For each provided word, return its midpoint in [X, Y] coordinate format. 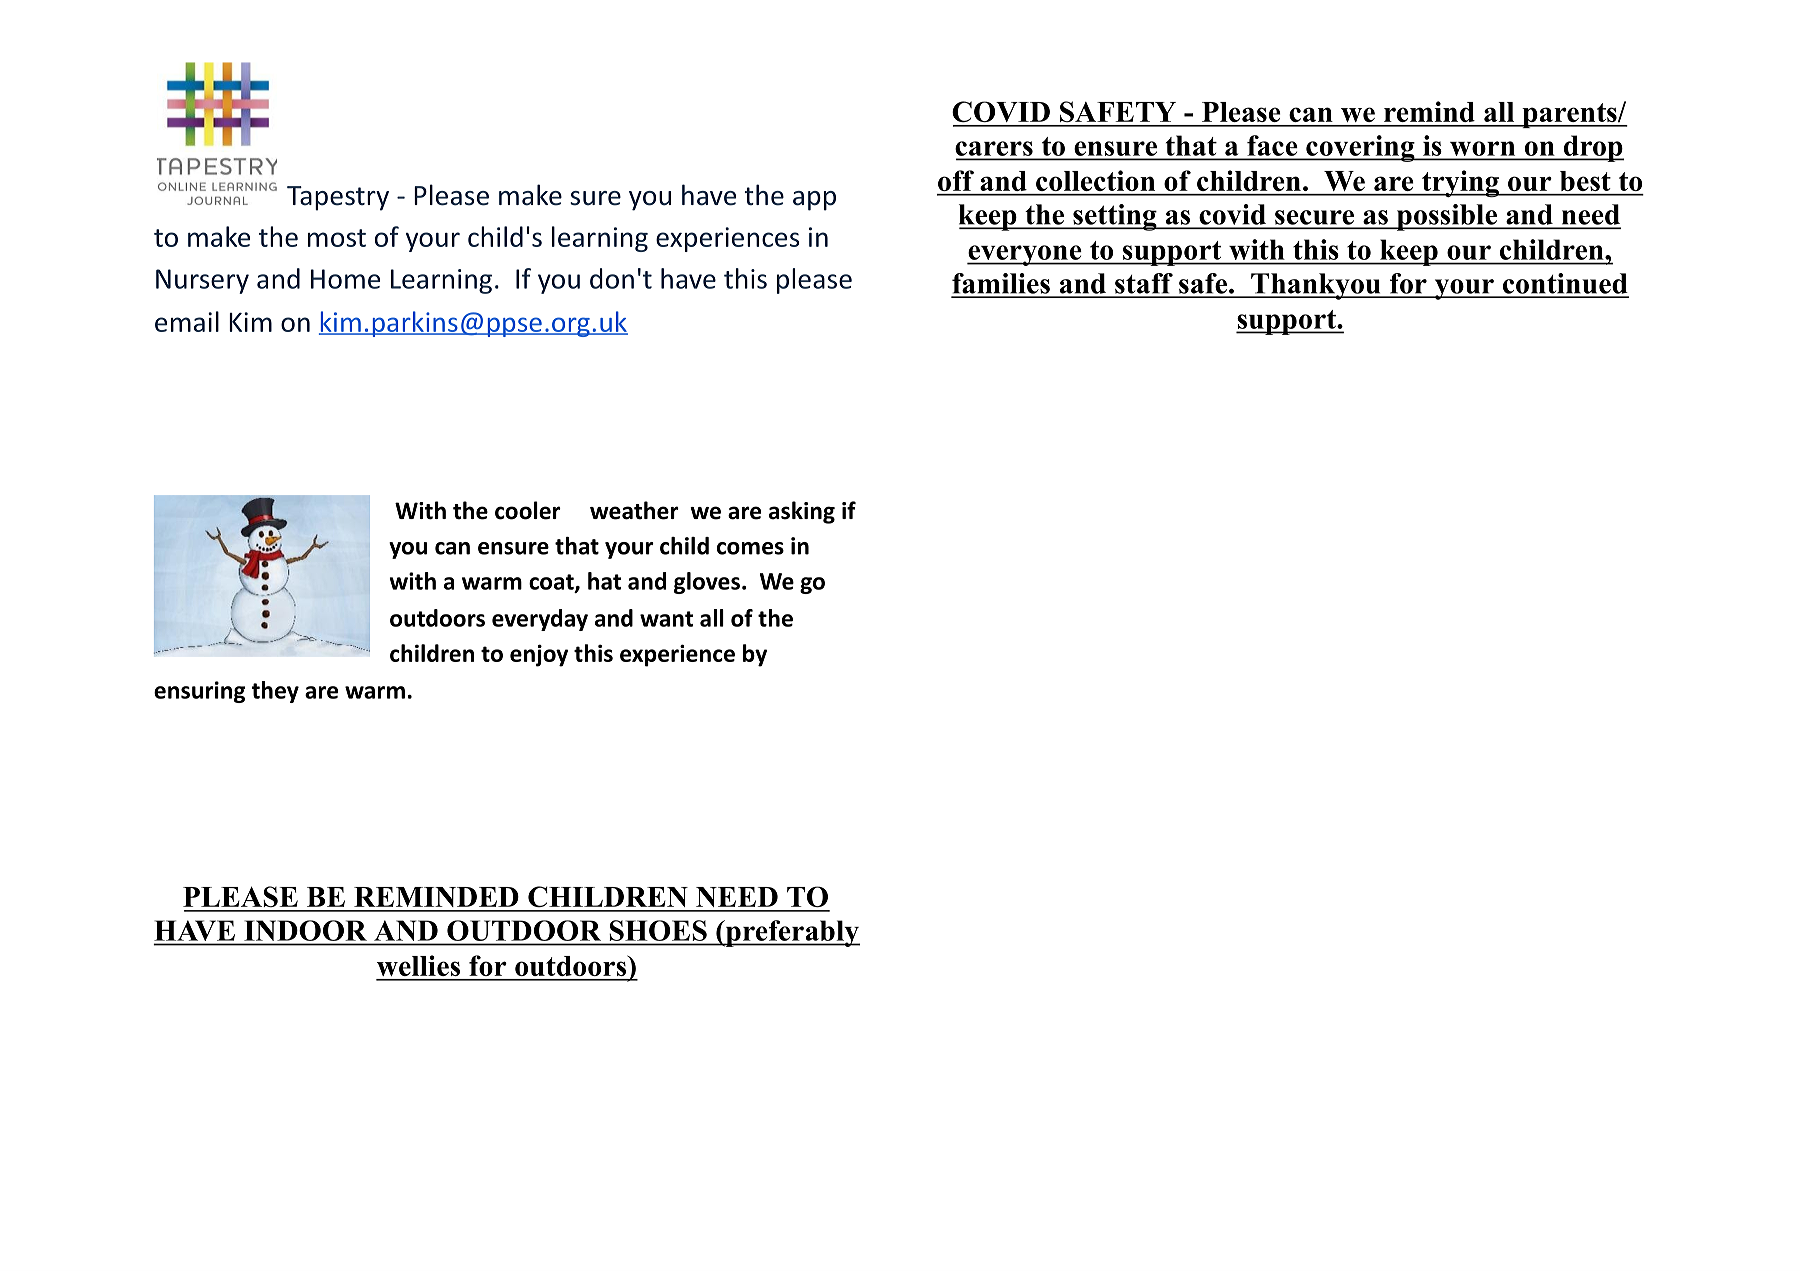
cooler [528, 510]
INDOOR [306, 930]
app [814, 201]
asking [802, 512]
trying [1460, 183]
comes [750, 548]
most [337, 238]
